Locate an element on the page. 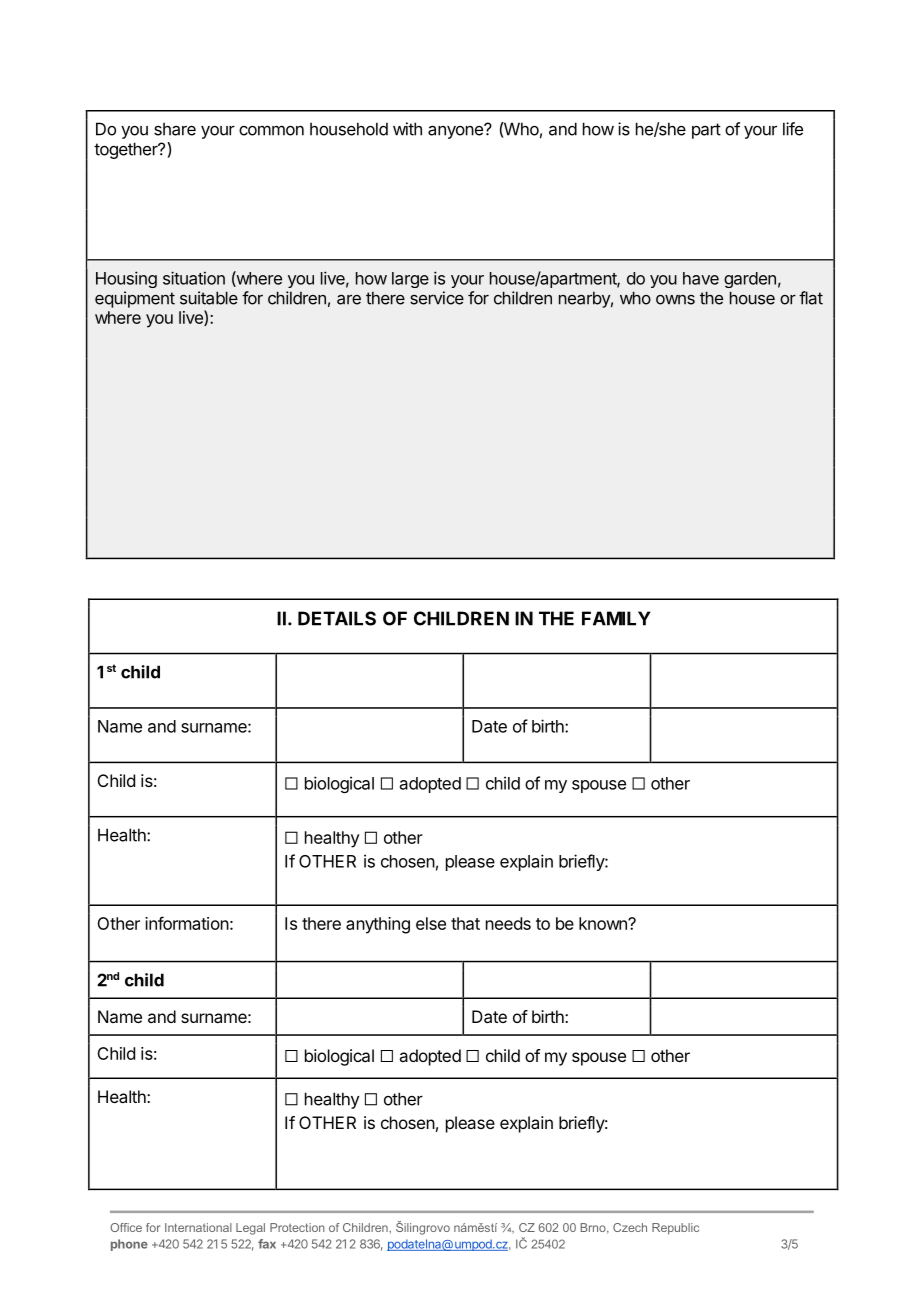 This image has height=1308, width=924. that is located at coordinates (465, 923).
